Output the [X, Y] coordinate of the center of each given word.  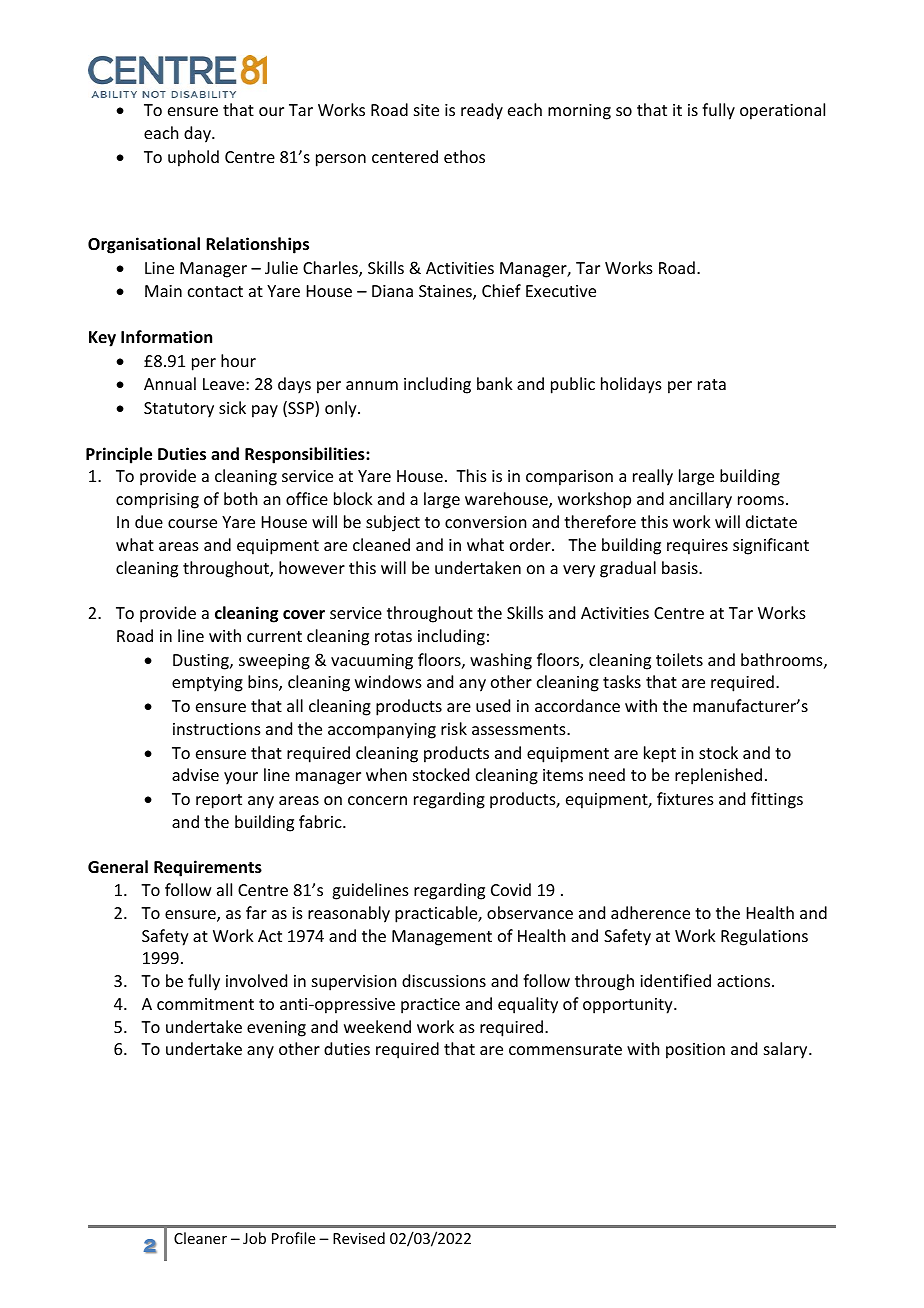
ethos [464, 156]
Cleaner [200, 1238]
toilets [679, 659]
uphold [193, 158]
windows [388, 681]
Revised [359, 1238]
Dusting [202, 662]
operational [782, 111]
